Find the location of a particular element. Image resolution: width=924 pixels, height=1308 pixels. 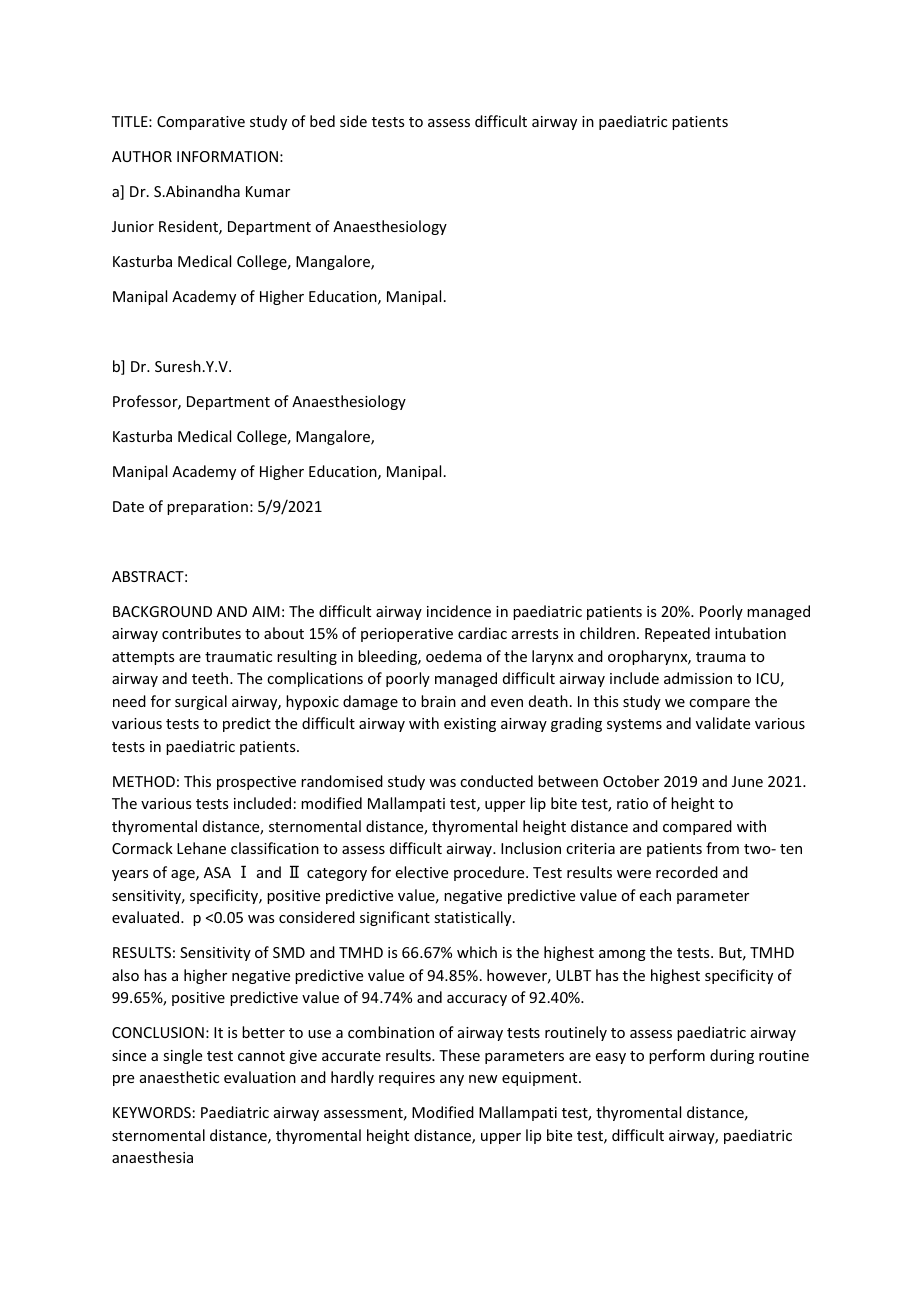

Repeated is located at coordinates (677, 634).
